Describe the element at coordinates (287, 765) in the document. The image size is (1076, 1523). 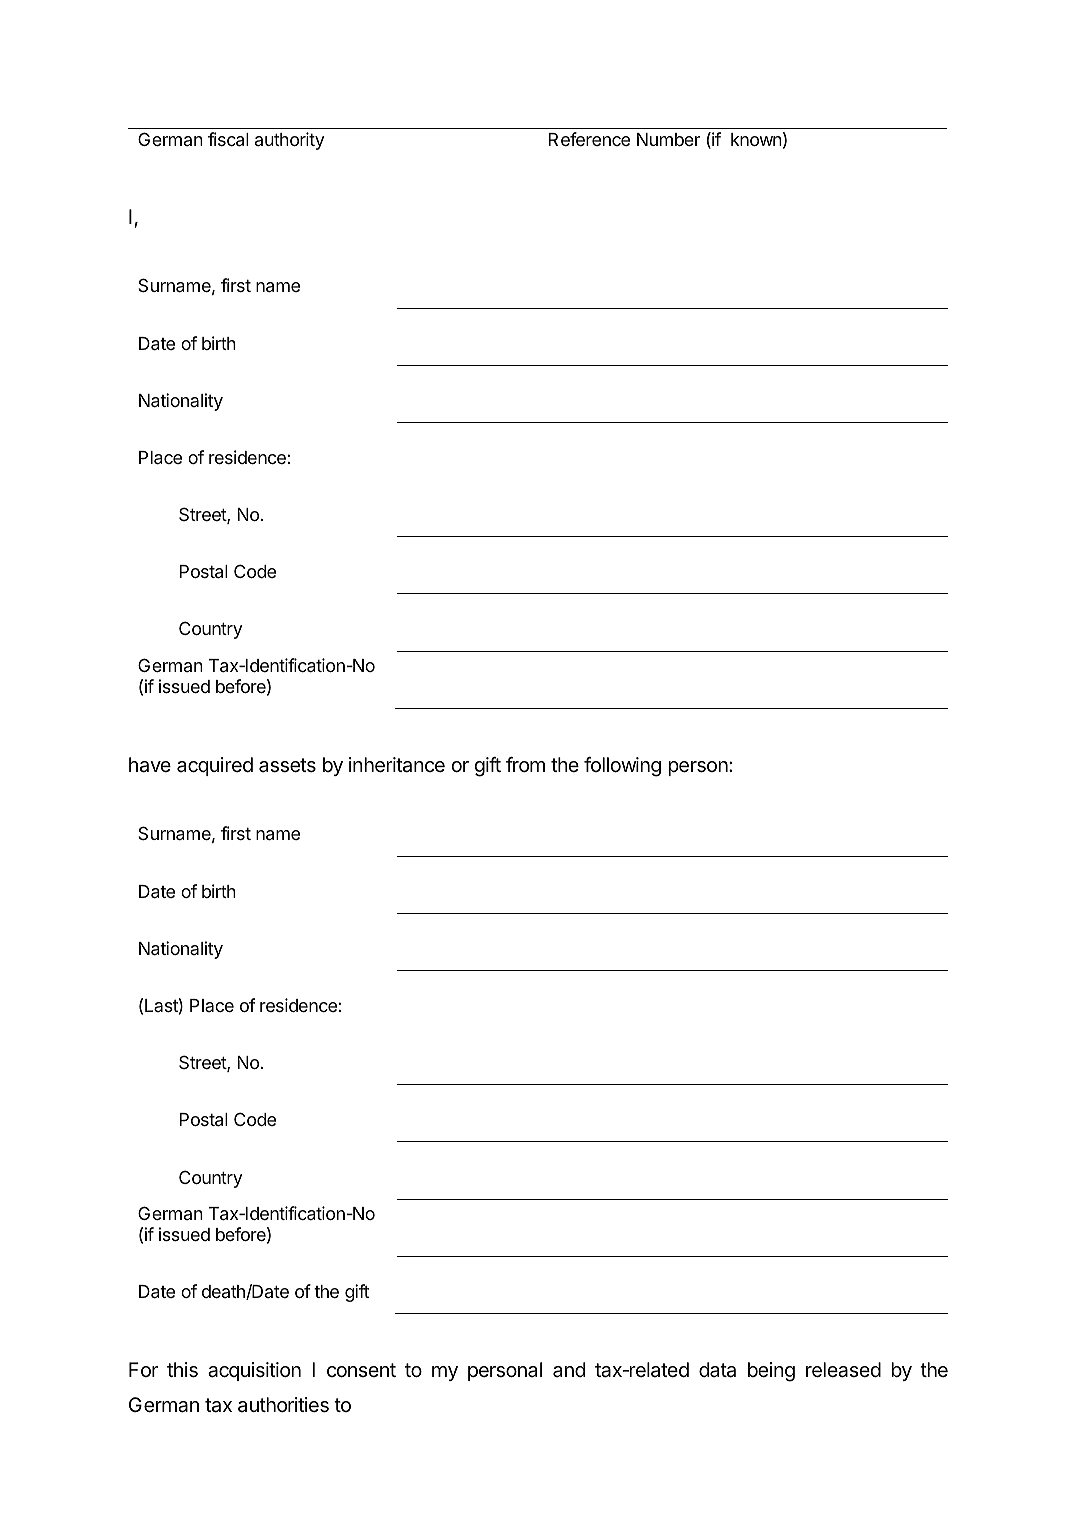
I see `assets` at that location.
